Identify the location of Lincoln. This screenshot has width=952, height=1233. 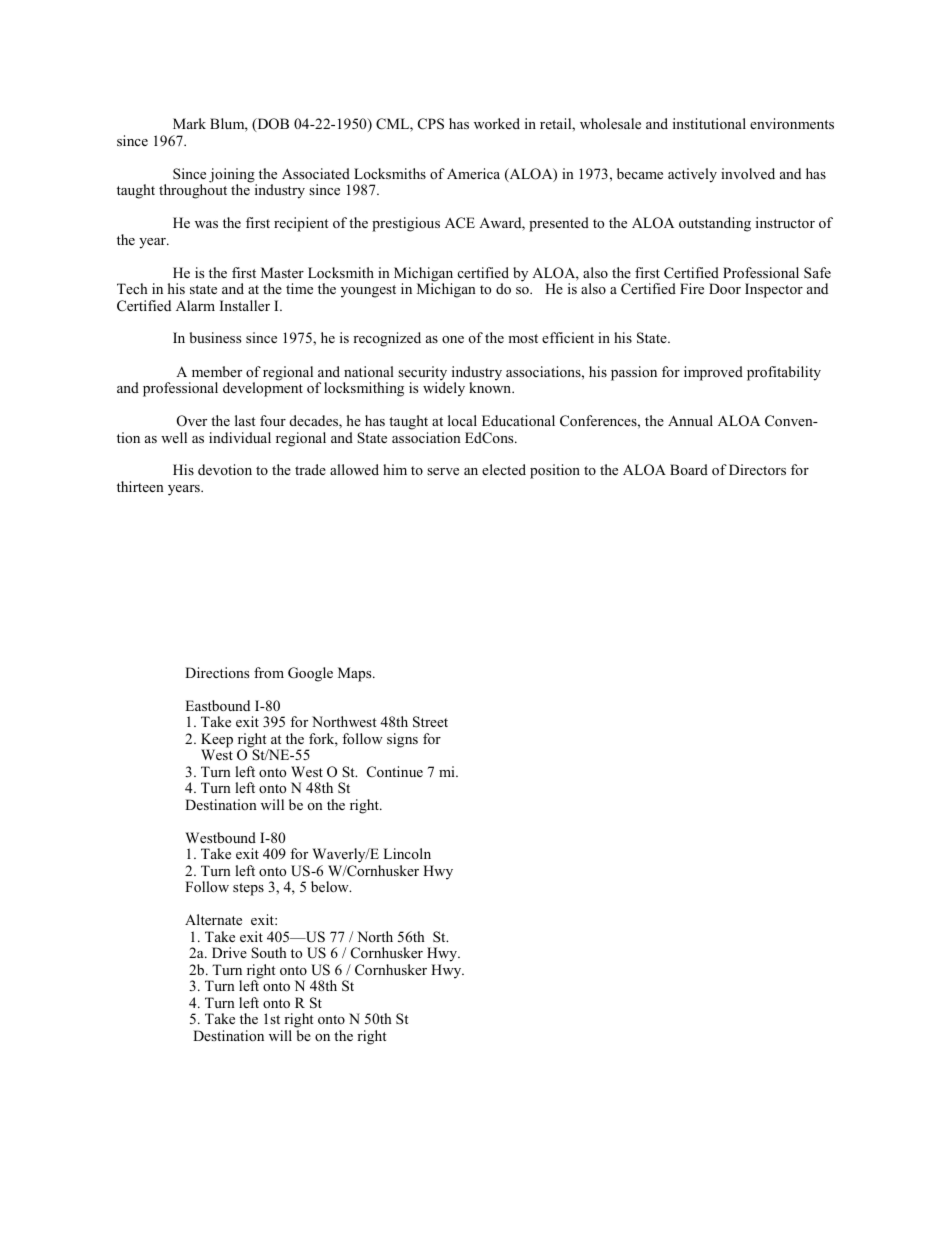
(407, 853).
